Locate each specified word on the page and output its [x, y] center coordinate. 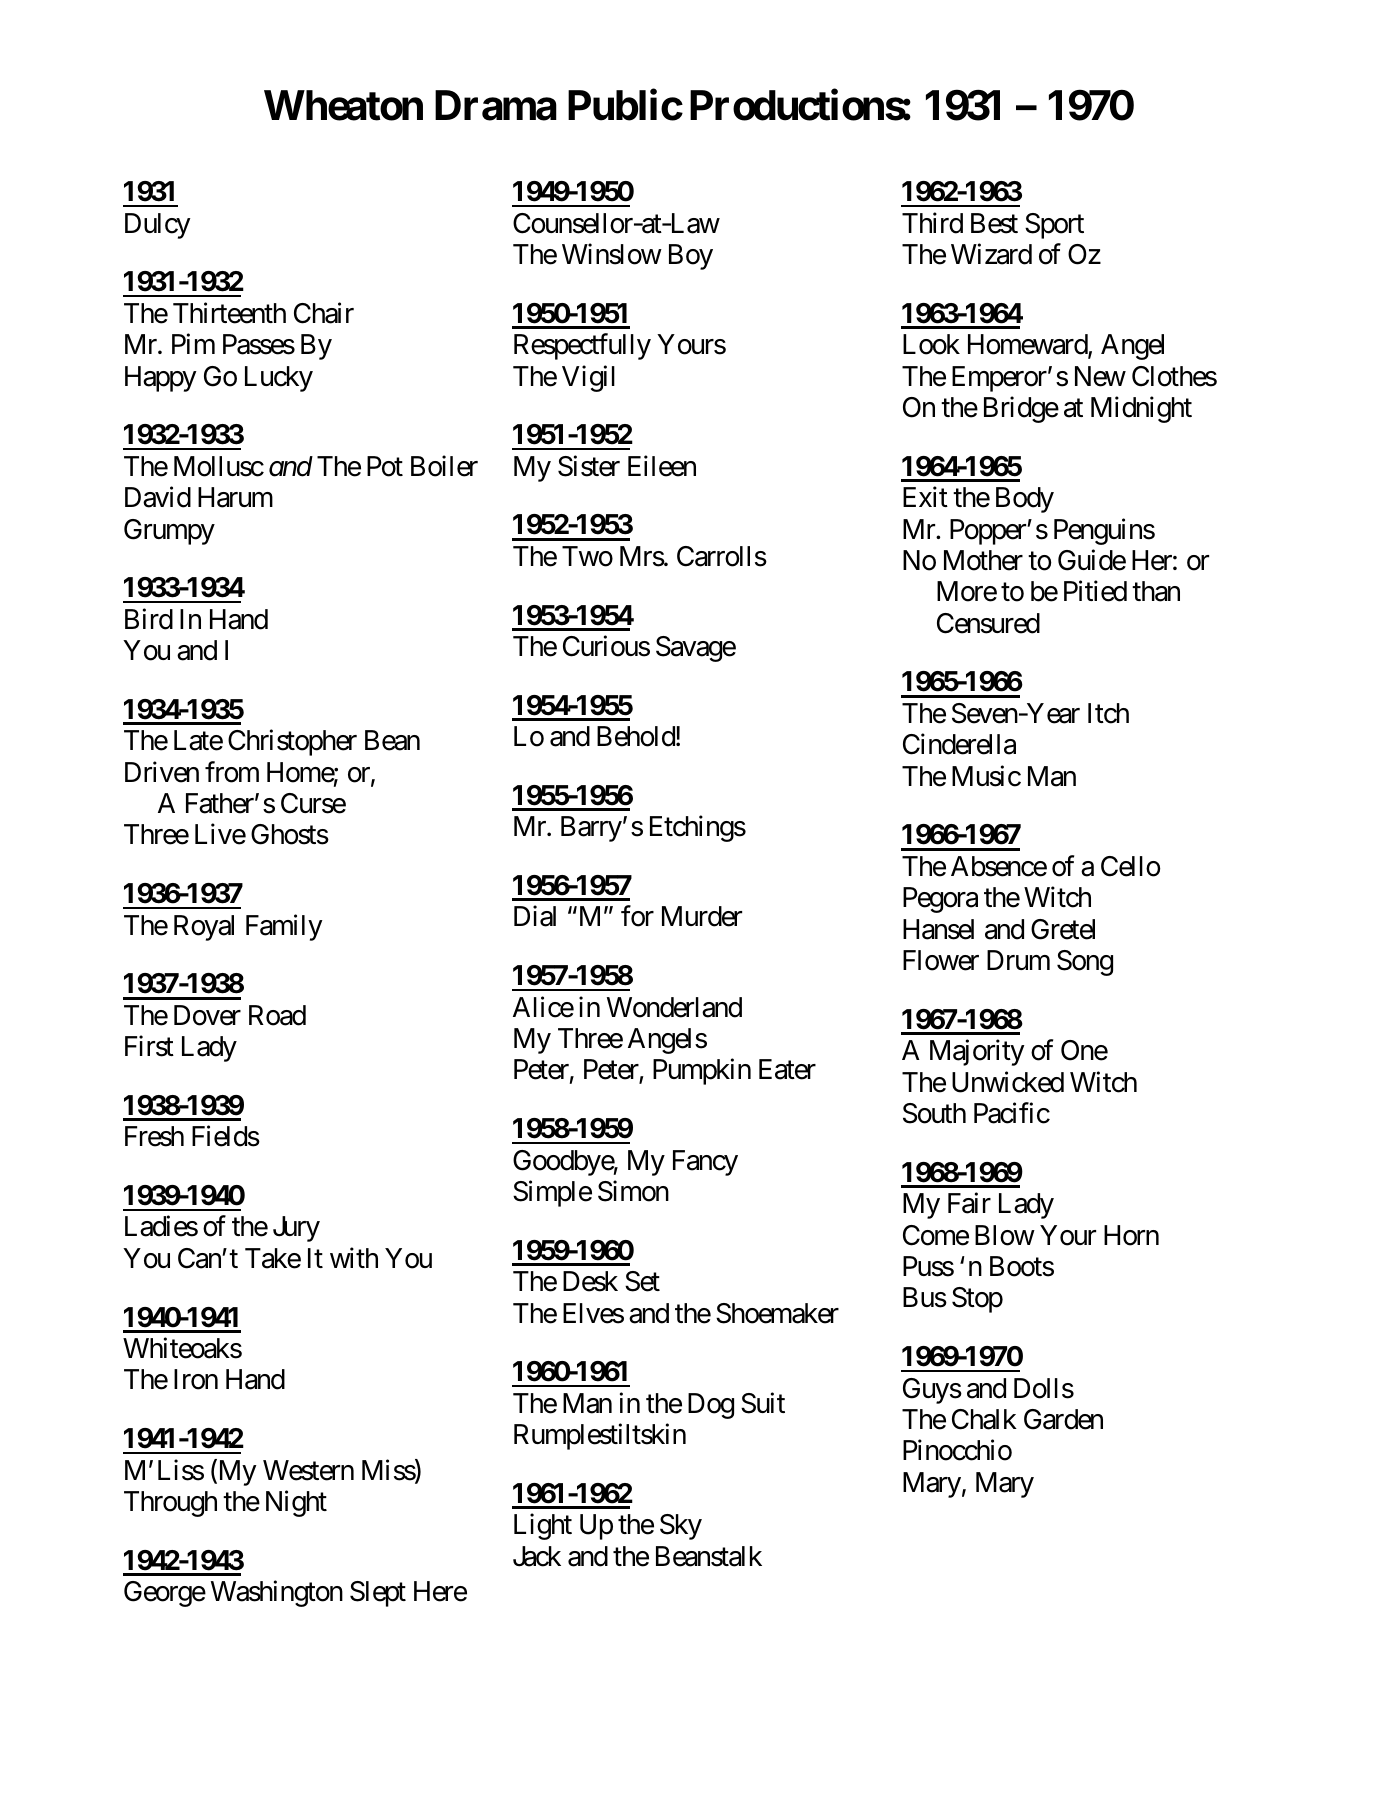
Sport [1054, 226]
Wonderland [674, 1007]
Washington [277, 1594]
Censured [988, 623]
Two [587, 556]
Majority [977, 1053]
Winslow [612, 254]
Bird [149, 619]
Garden [1063, 1419]
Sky [681, 1527]
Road [277, 1015]
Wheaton [343, 105]
